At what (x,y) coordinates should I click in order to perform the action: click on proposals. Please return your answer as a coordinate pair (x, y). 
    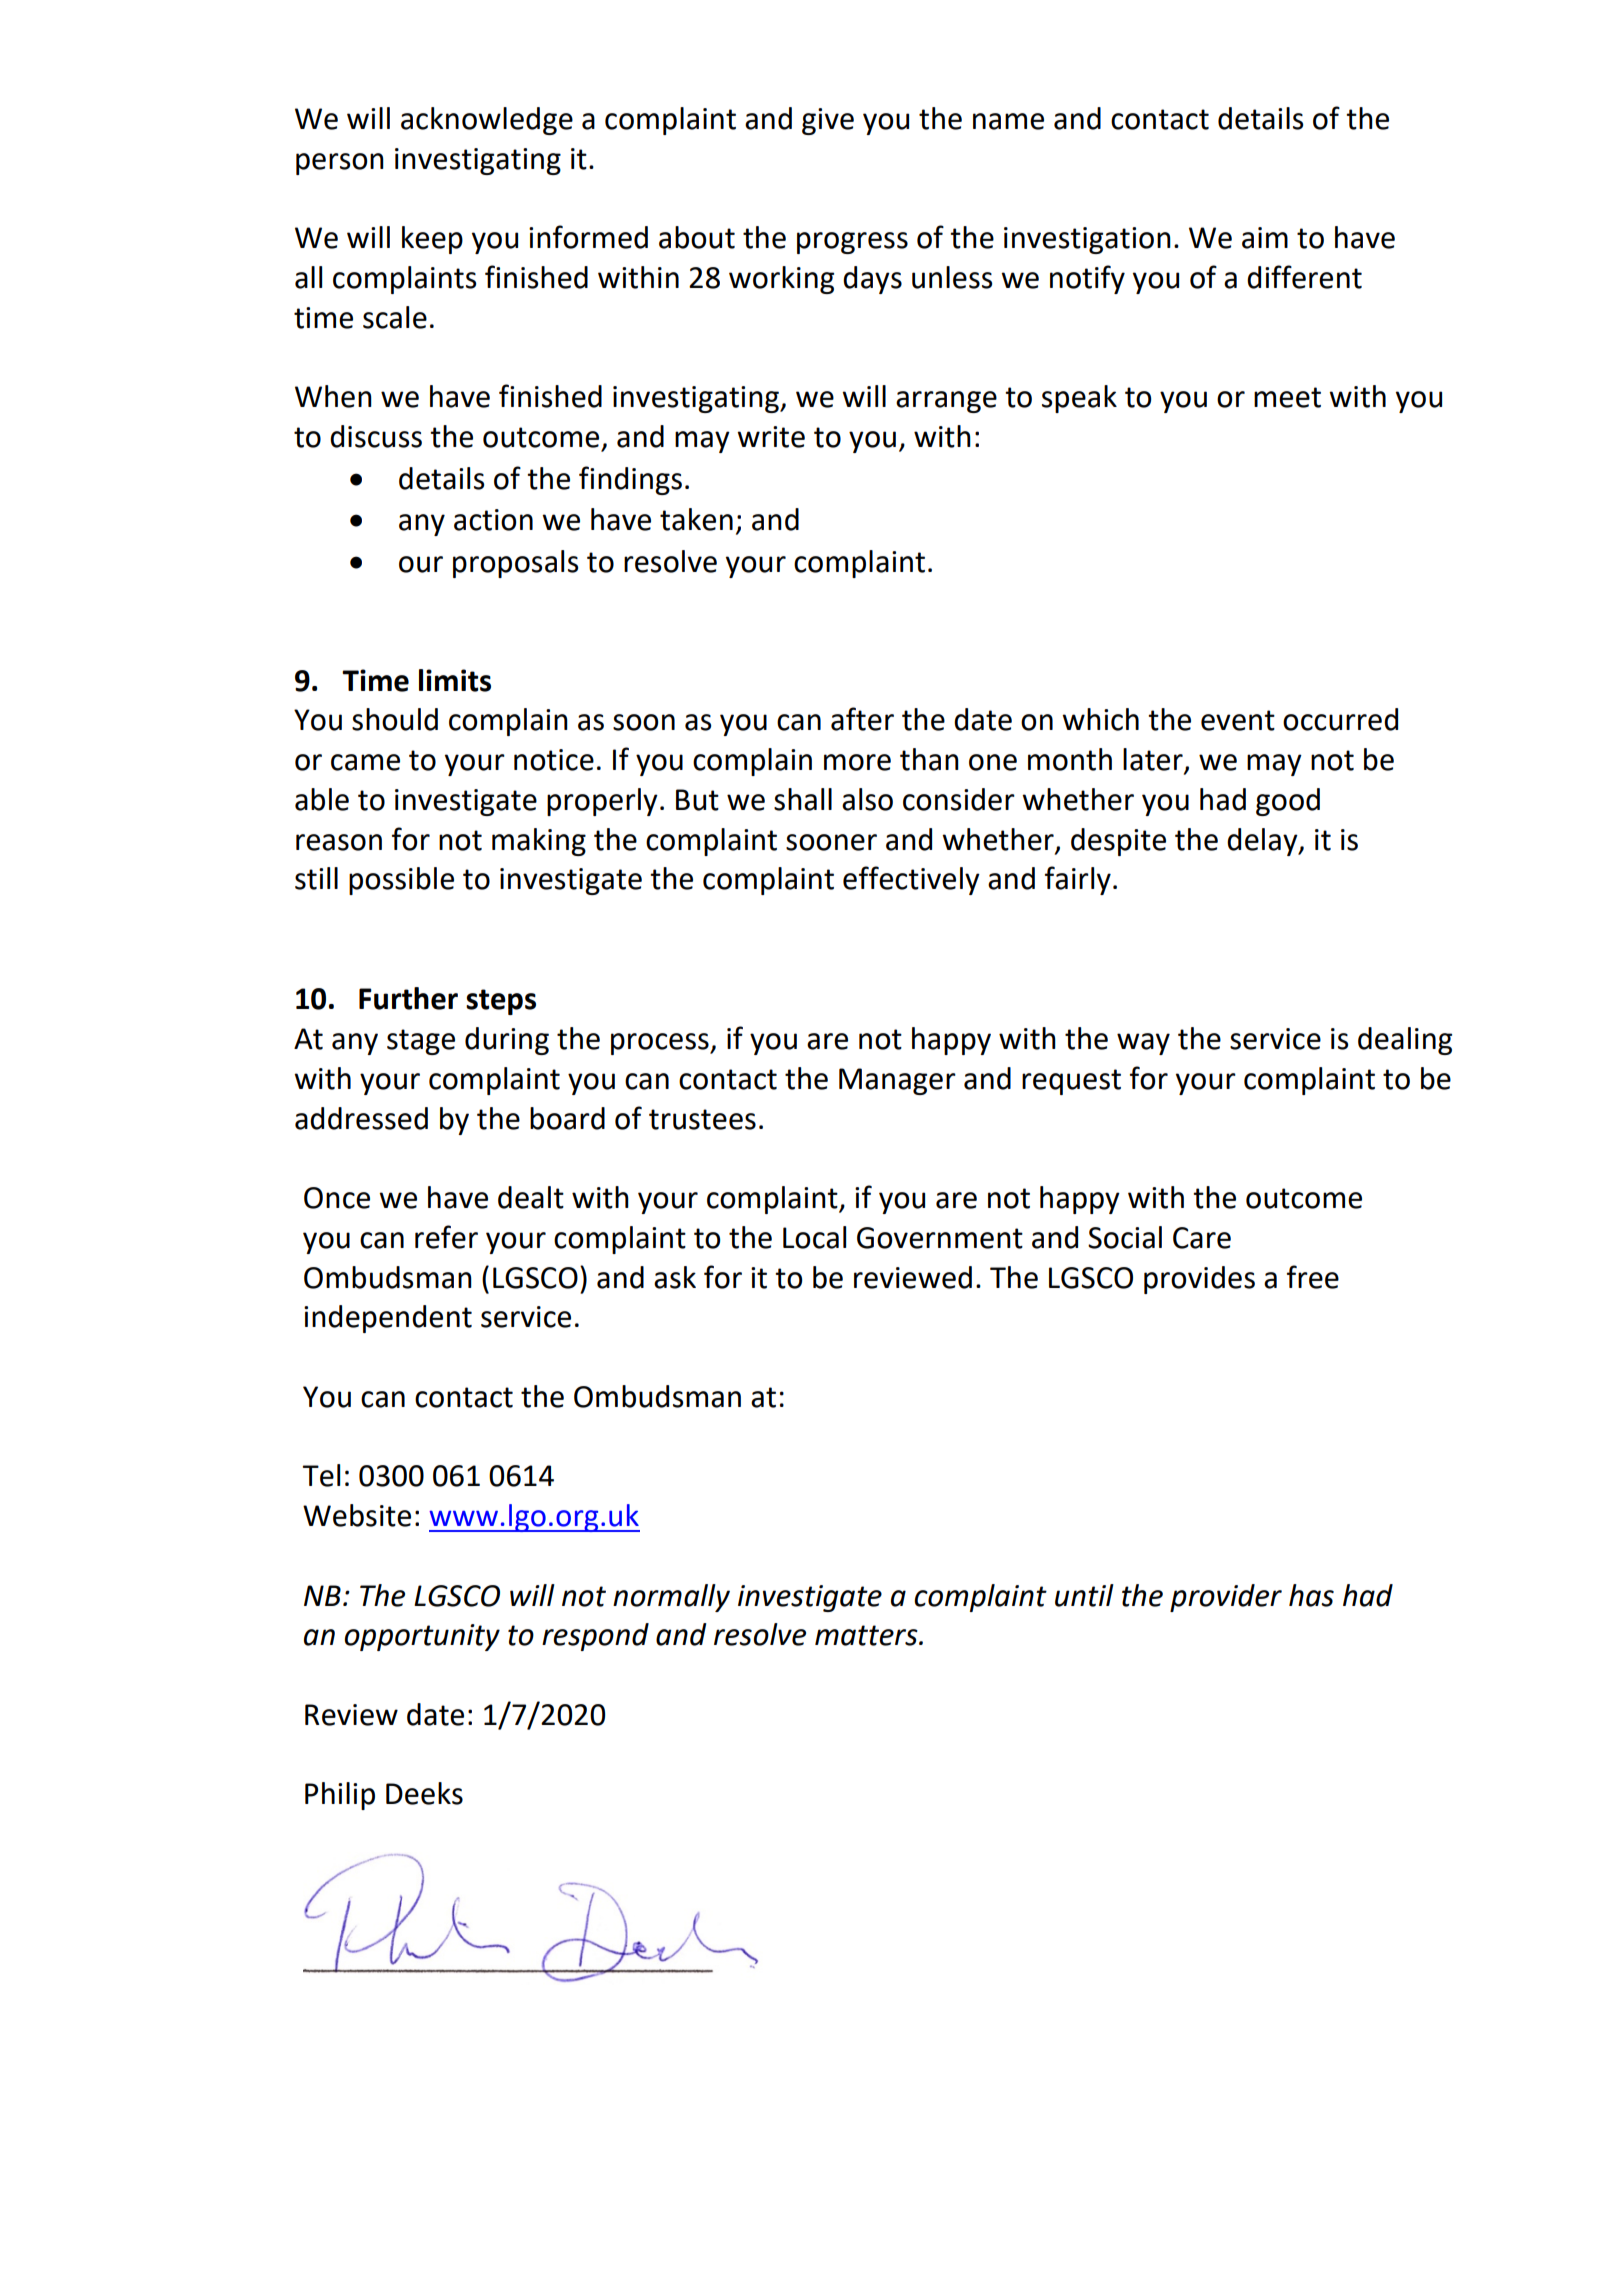
    Looking at the image, I should click on (515, 564).
